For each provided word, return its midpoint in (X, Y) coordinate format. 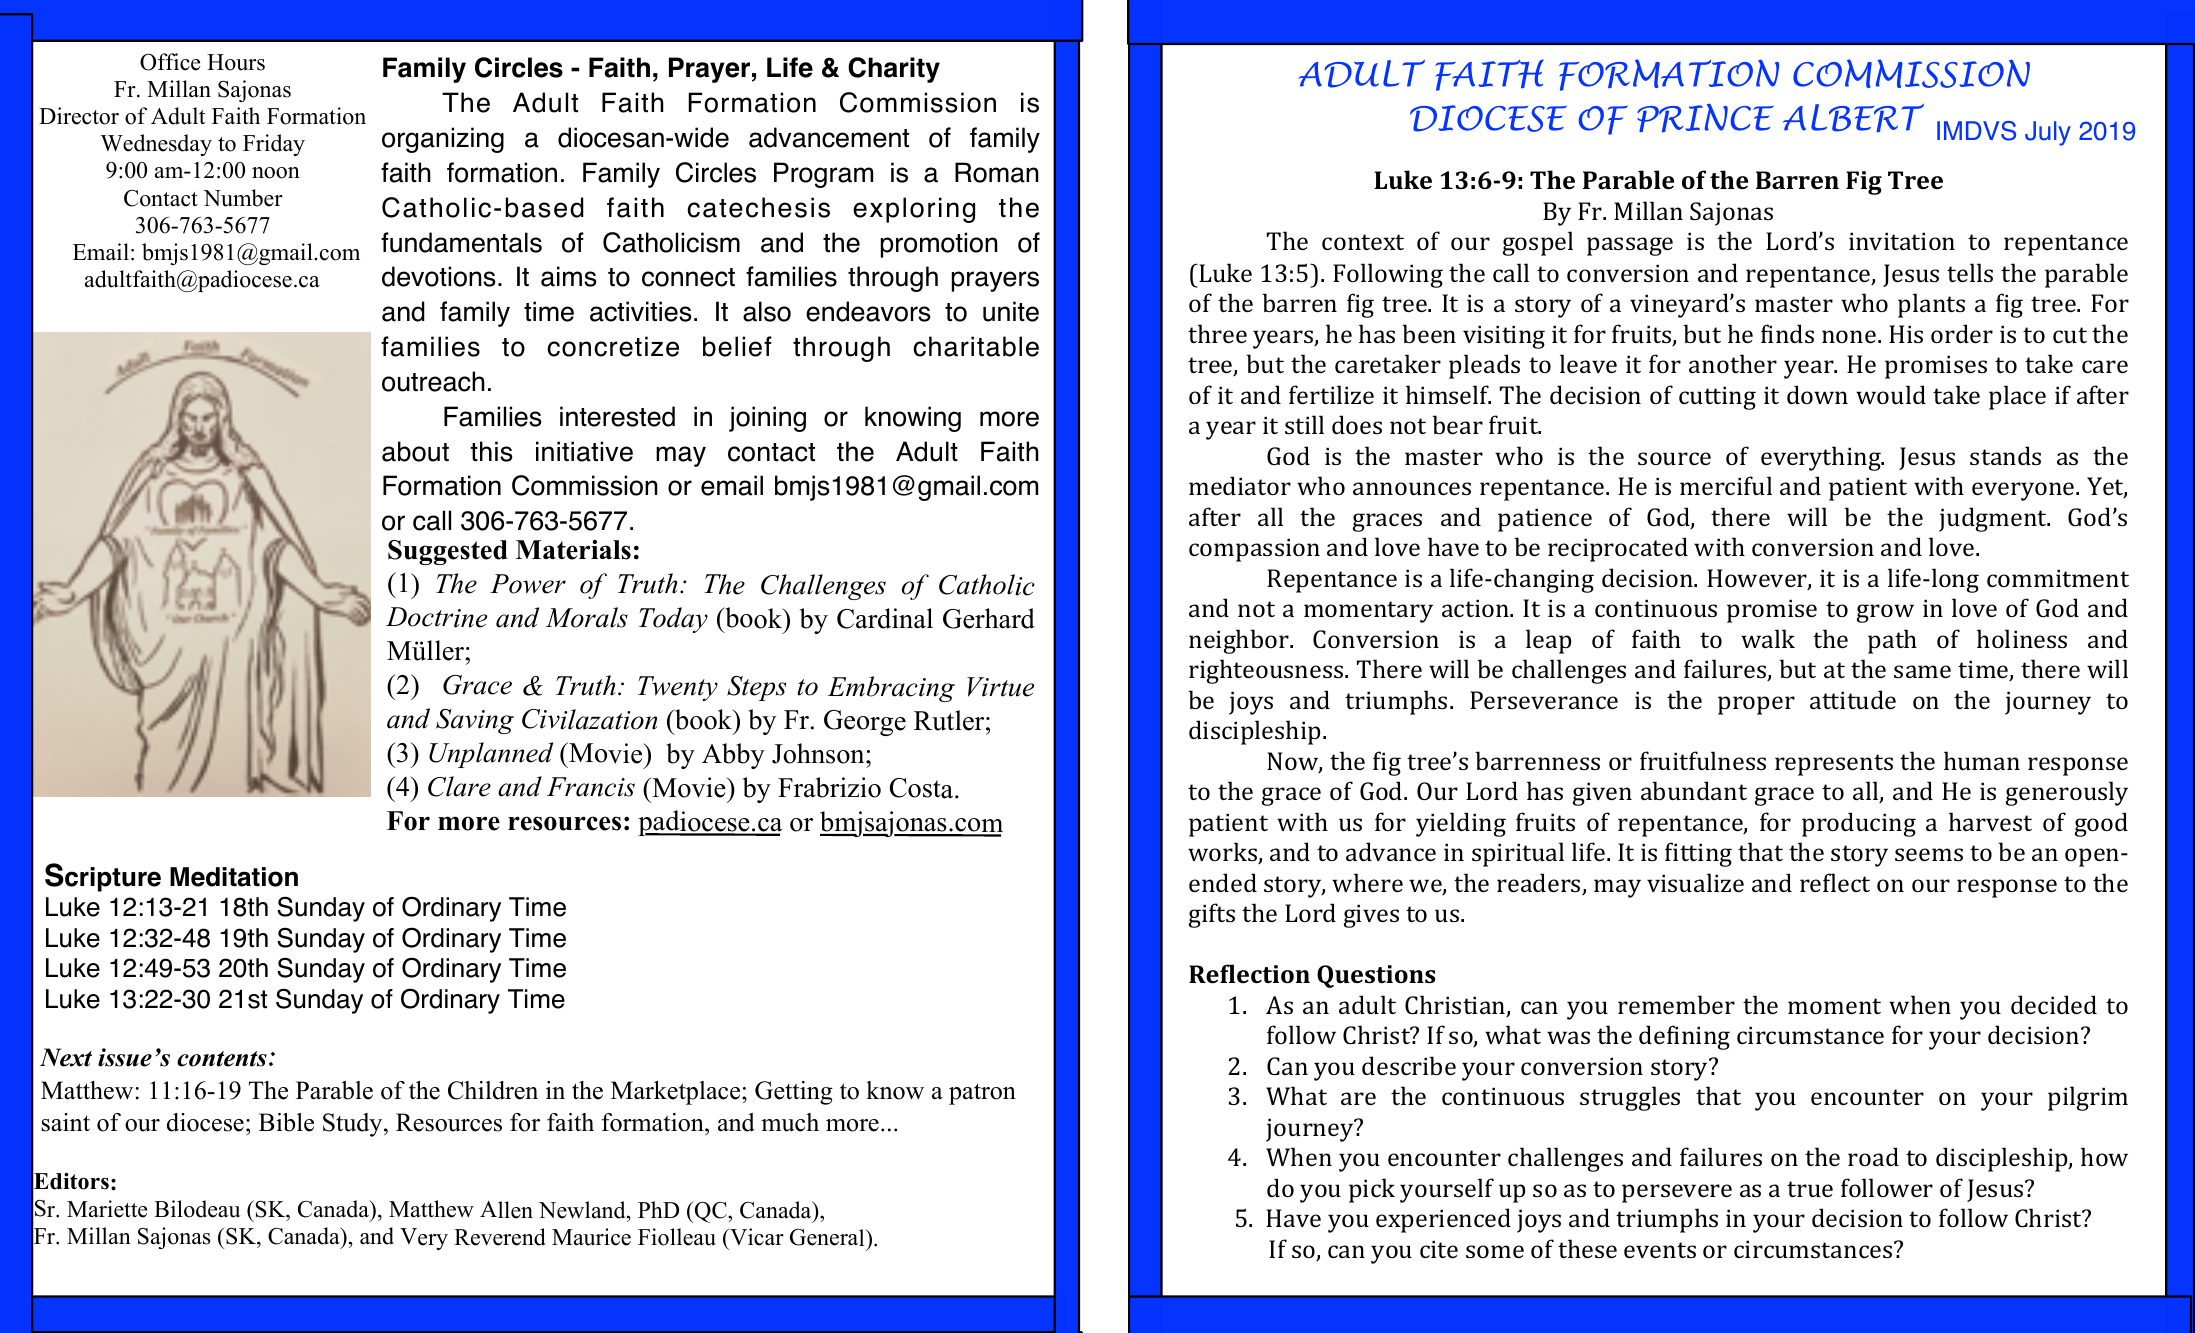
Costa (923, 788)
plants (1931, 305)
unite (1011, 311)
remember (1676, 1004)
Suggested (448, 552)
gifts (1212, 915)
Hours (236, 62)
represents (1834, 765)
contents (222, 1059)
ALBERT (1853, 118)
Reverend (500, 1237)
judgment (1994, 519)
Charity (894, 70)
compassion (1254, 550)
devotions (439, 276)
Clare (459, 786)
